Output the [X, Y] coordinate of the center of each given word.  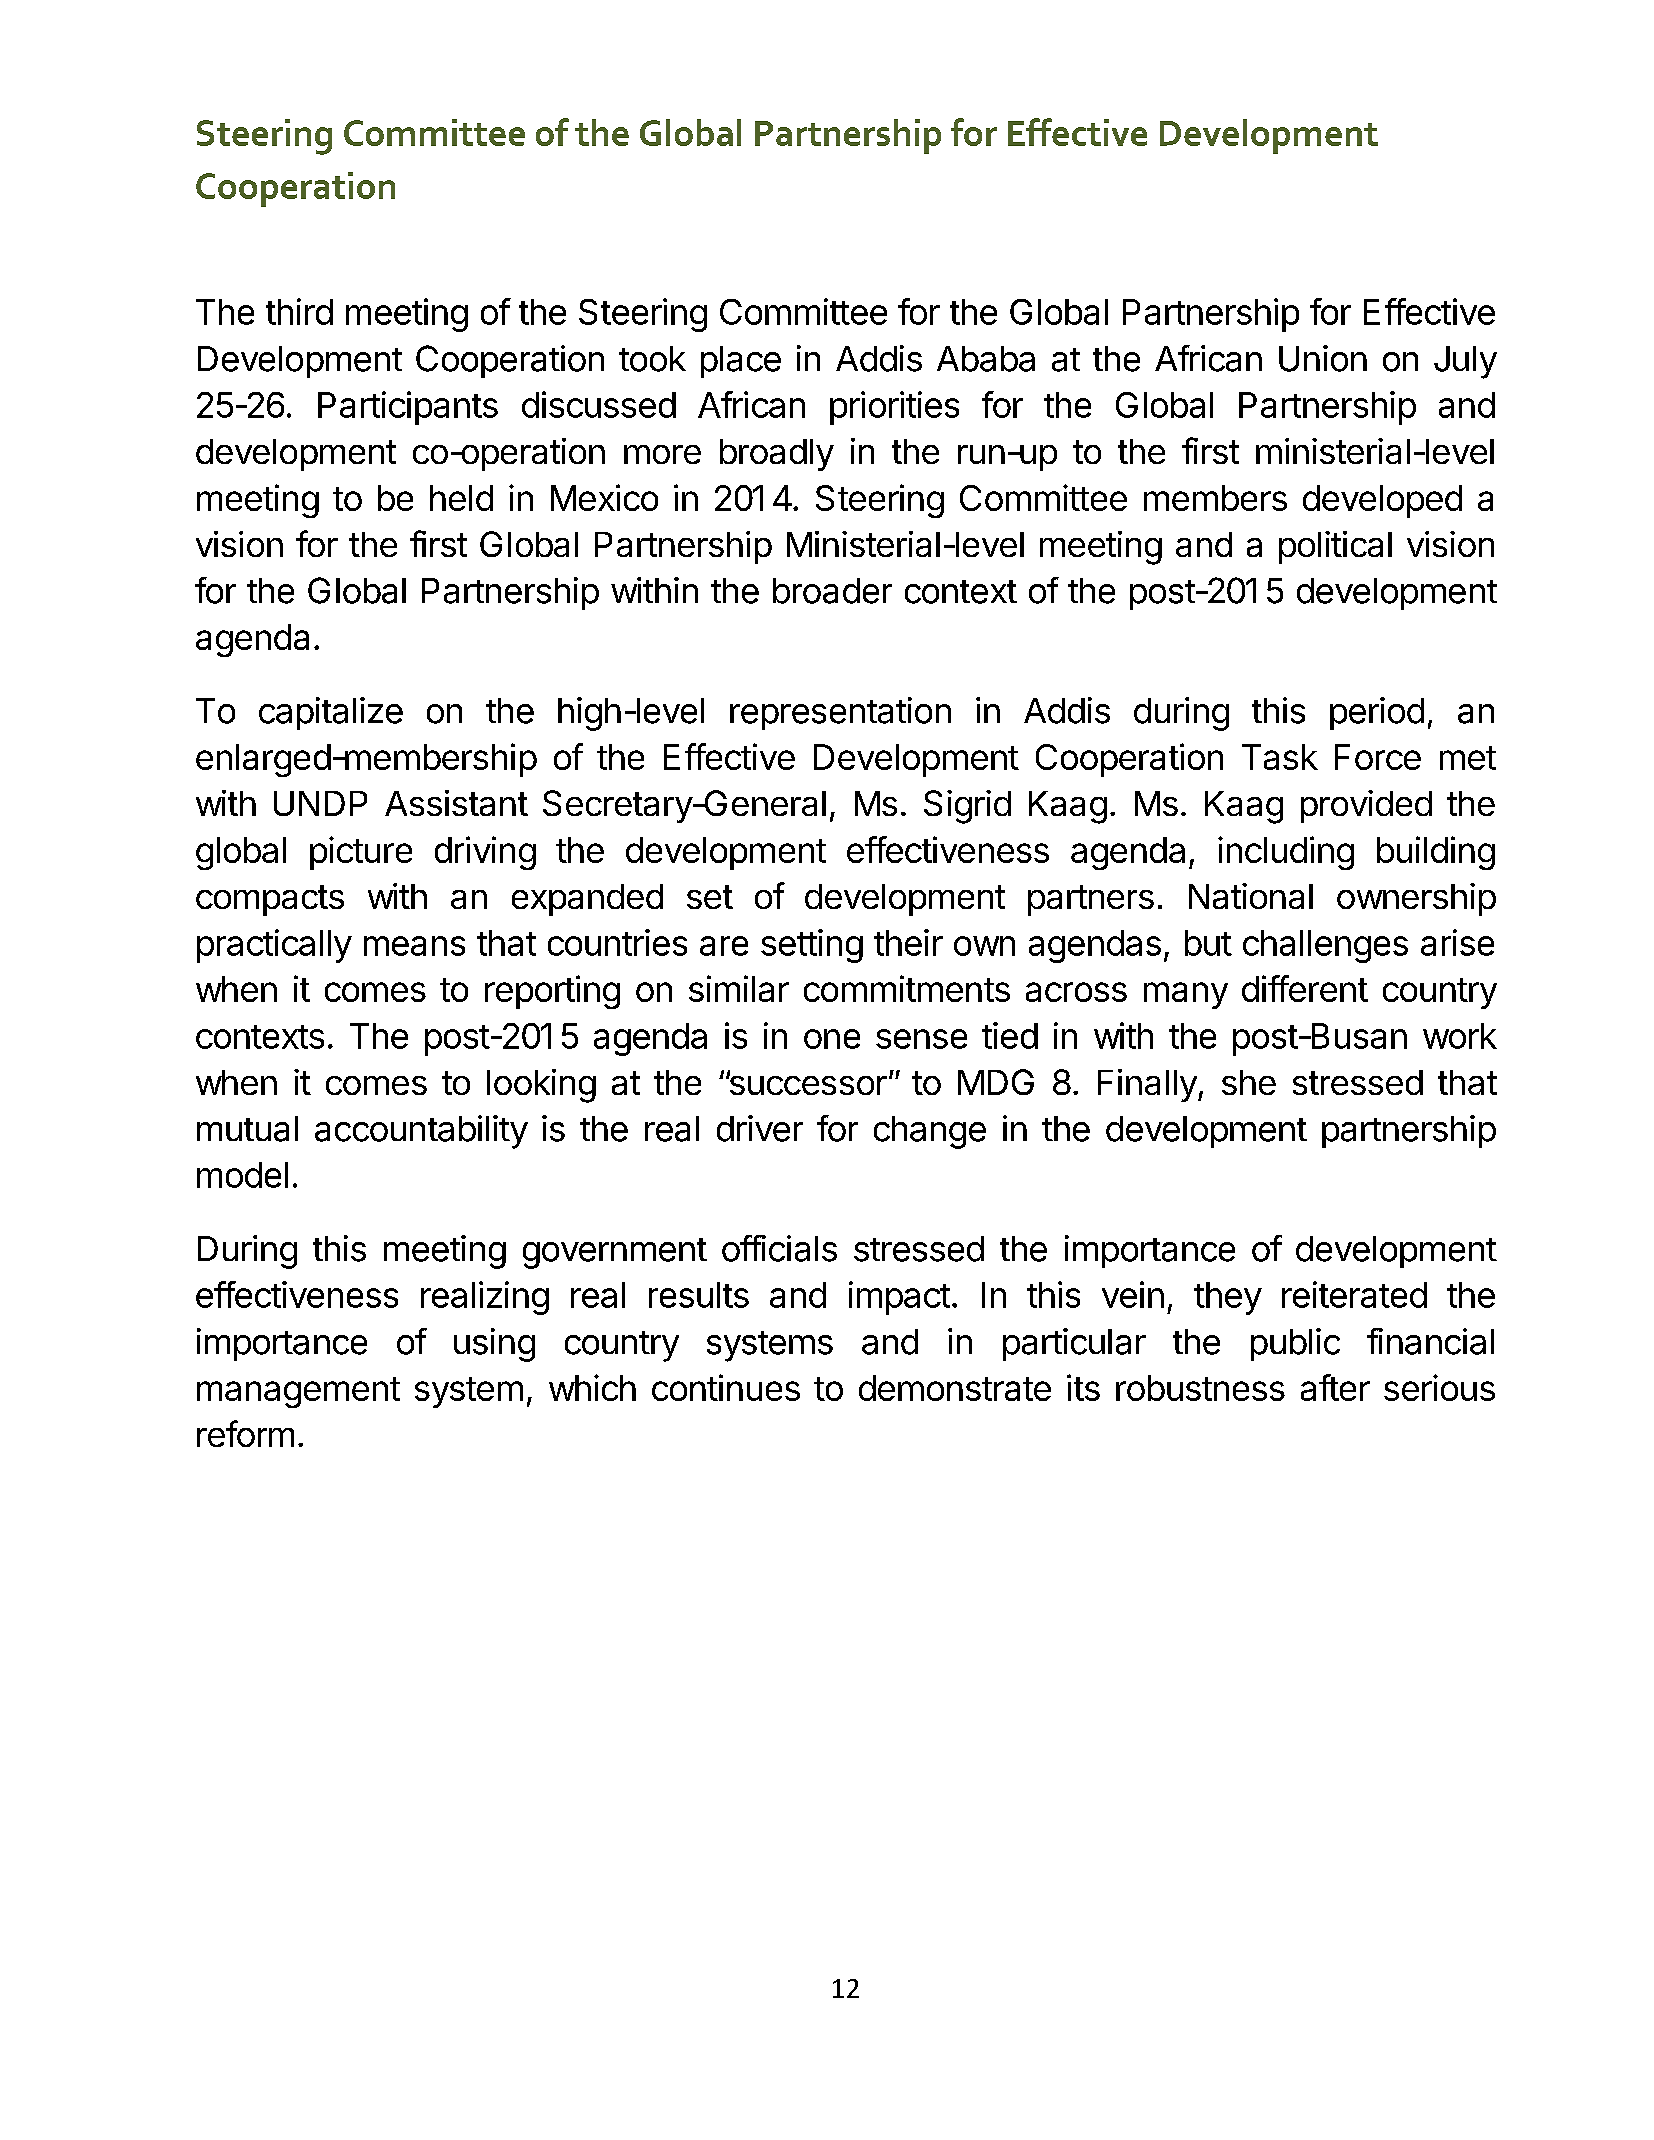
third [299, 311]
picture [361, 853]
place [741, 362]
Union [1323, 358]
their [908, 942]
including [1286, 853]
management [298, 1392]
